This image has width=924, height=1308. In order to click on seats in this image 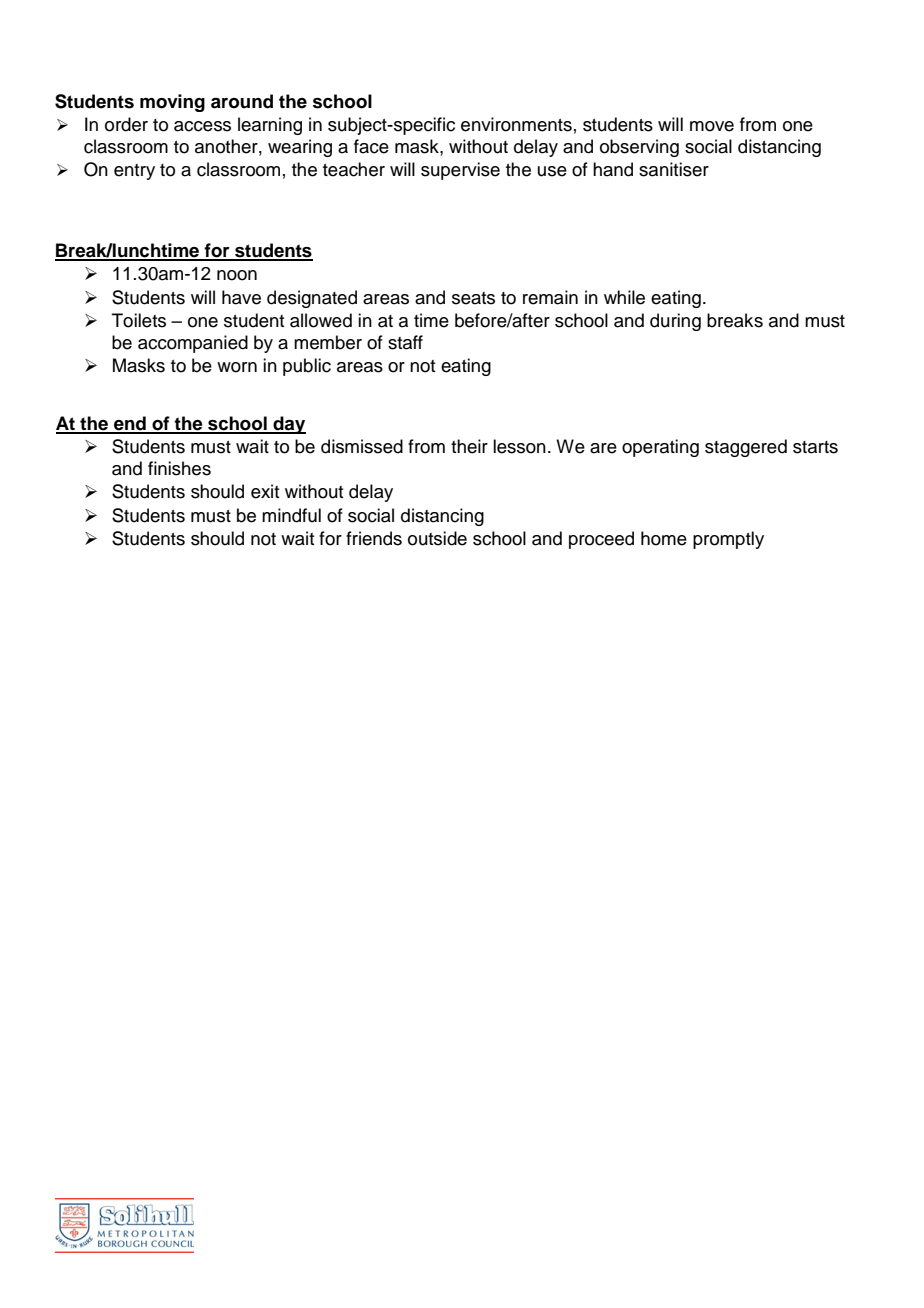, I will do `click(473, 298)`.
